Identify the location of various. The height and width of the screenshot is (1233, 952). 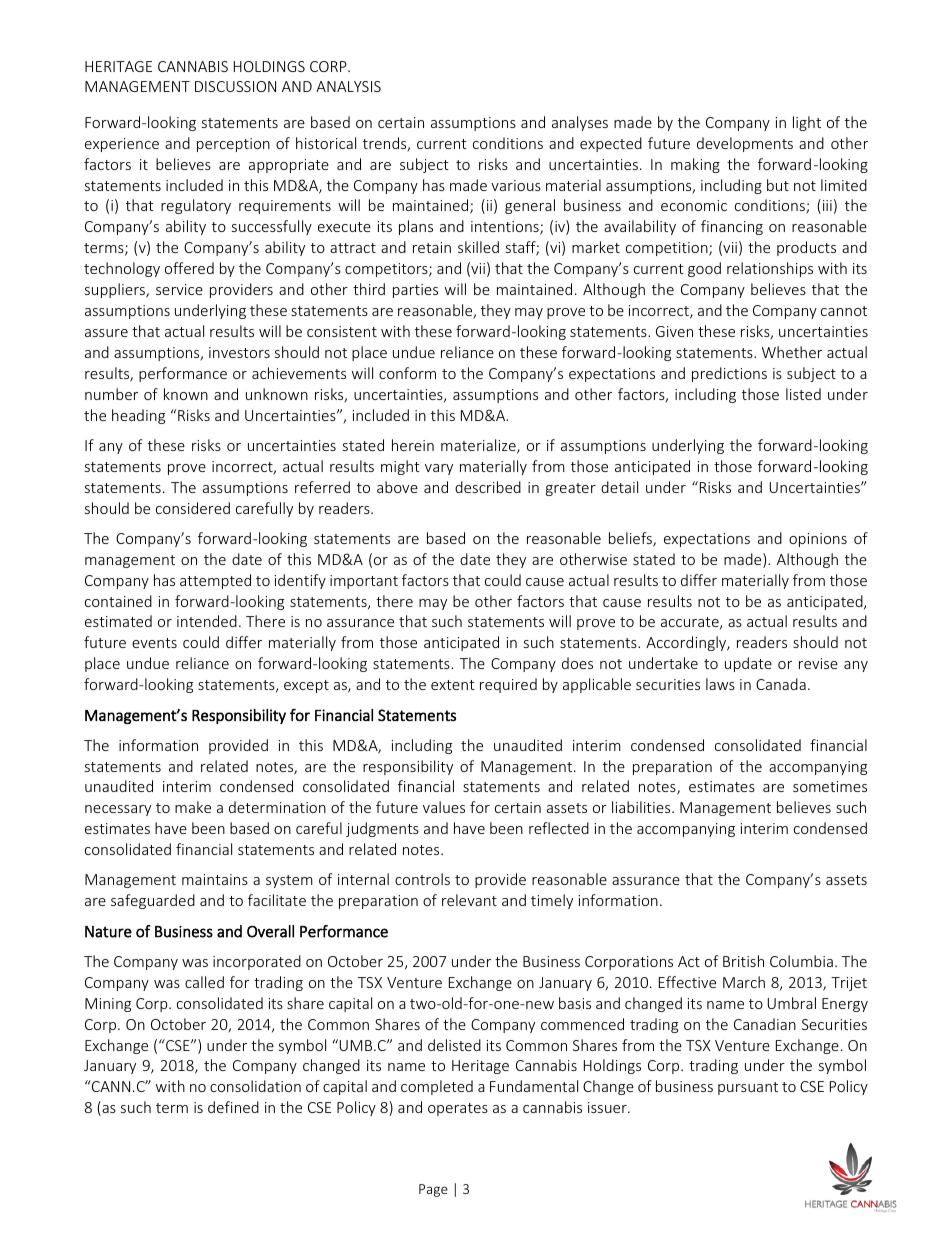
(516, 185).
